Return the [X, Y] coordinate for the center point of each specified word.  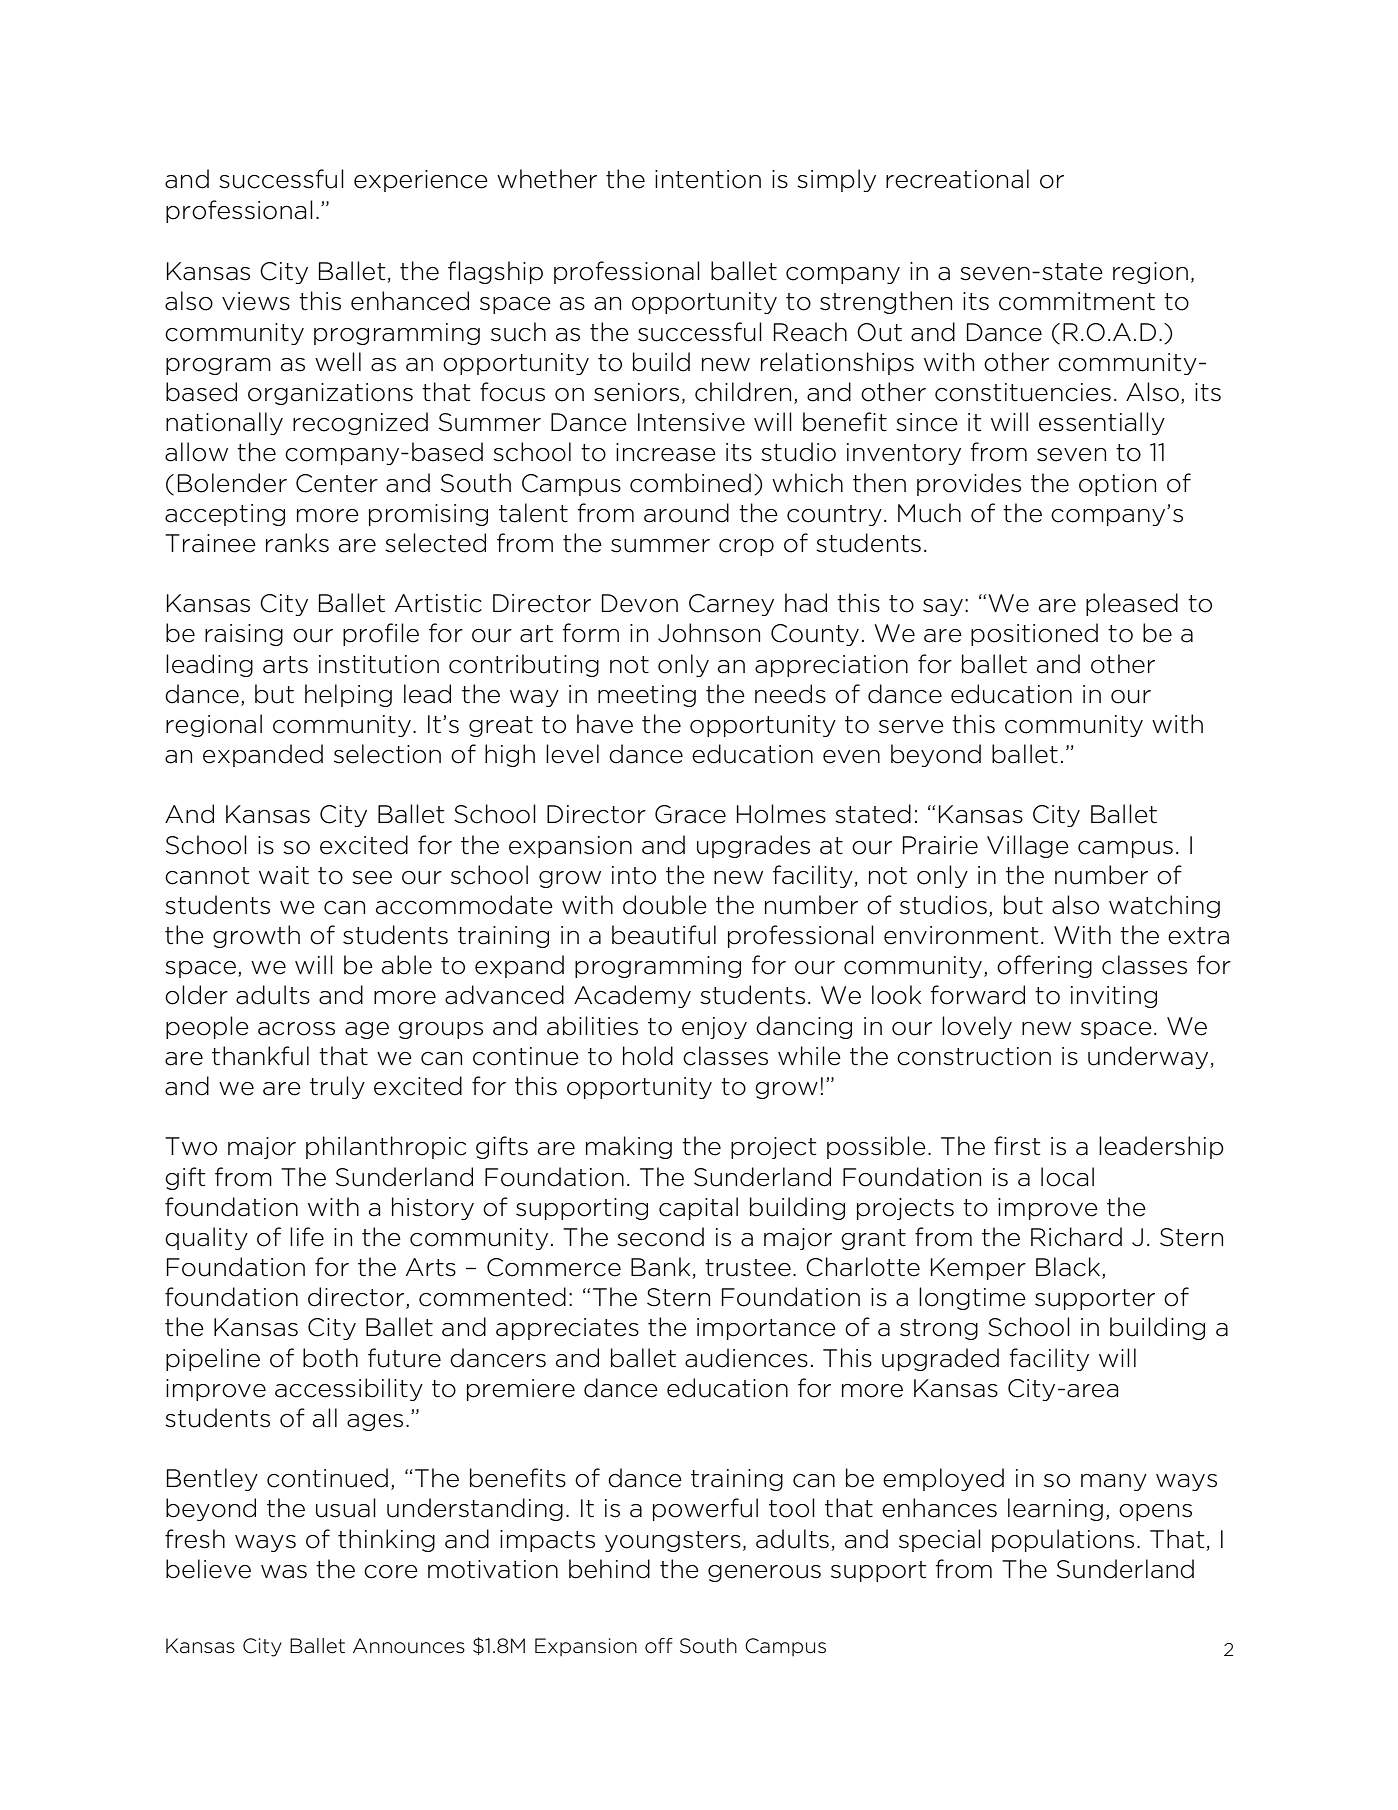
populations [1063, 1540]
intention [708, 179]
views [256, 301]
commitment [1077, 301]
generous [764, 1573]
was [284, 1572]
